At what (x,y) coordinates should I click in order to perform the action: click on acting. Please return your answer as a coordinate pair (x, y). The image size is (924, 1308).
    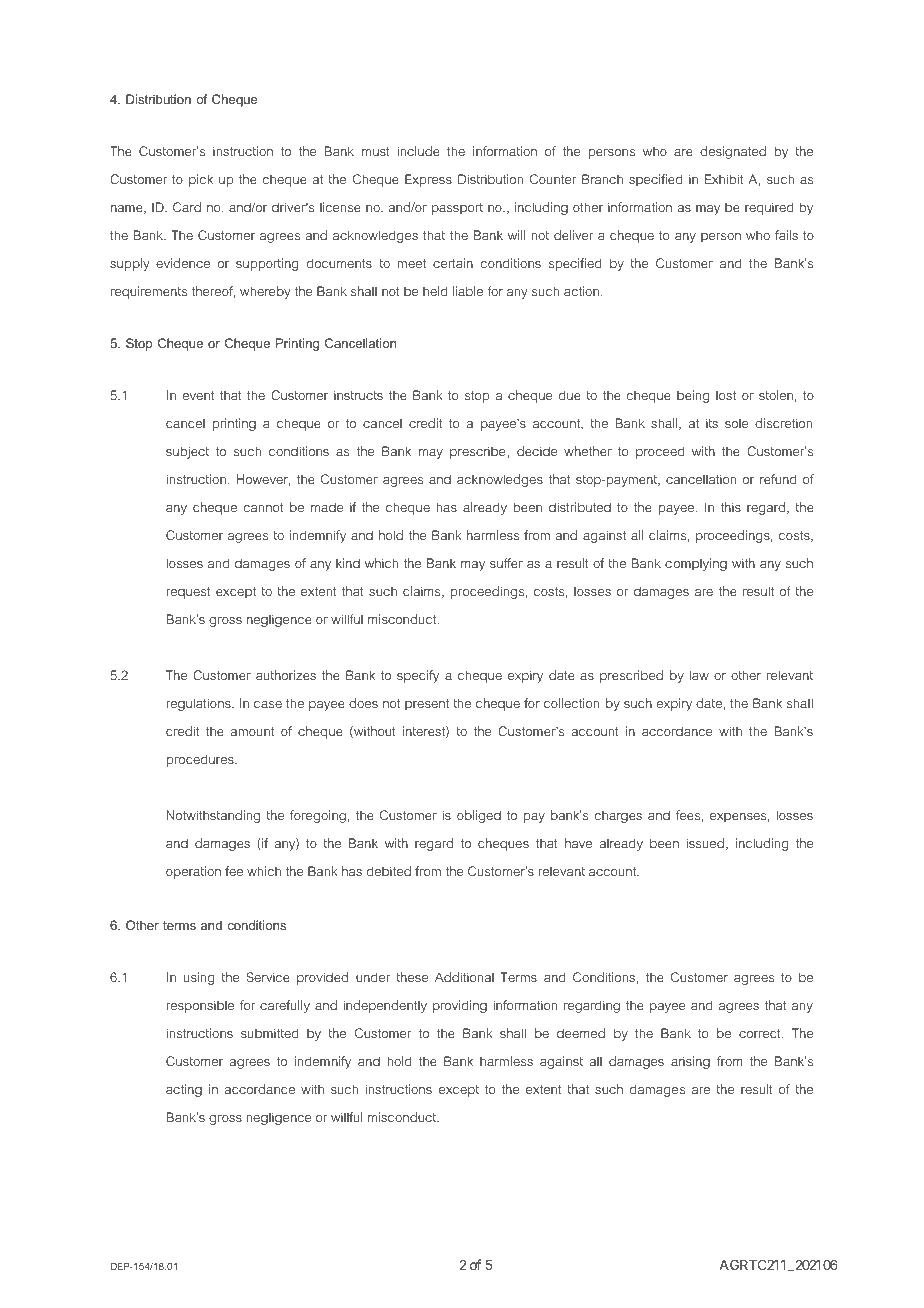
    Looking at the image, I should click on (184, 1090).
